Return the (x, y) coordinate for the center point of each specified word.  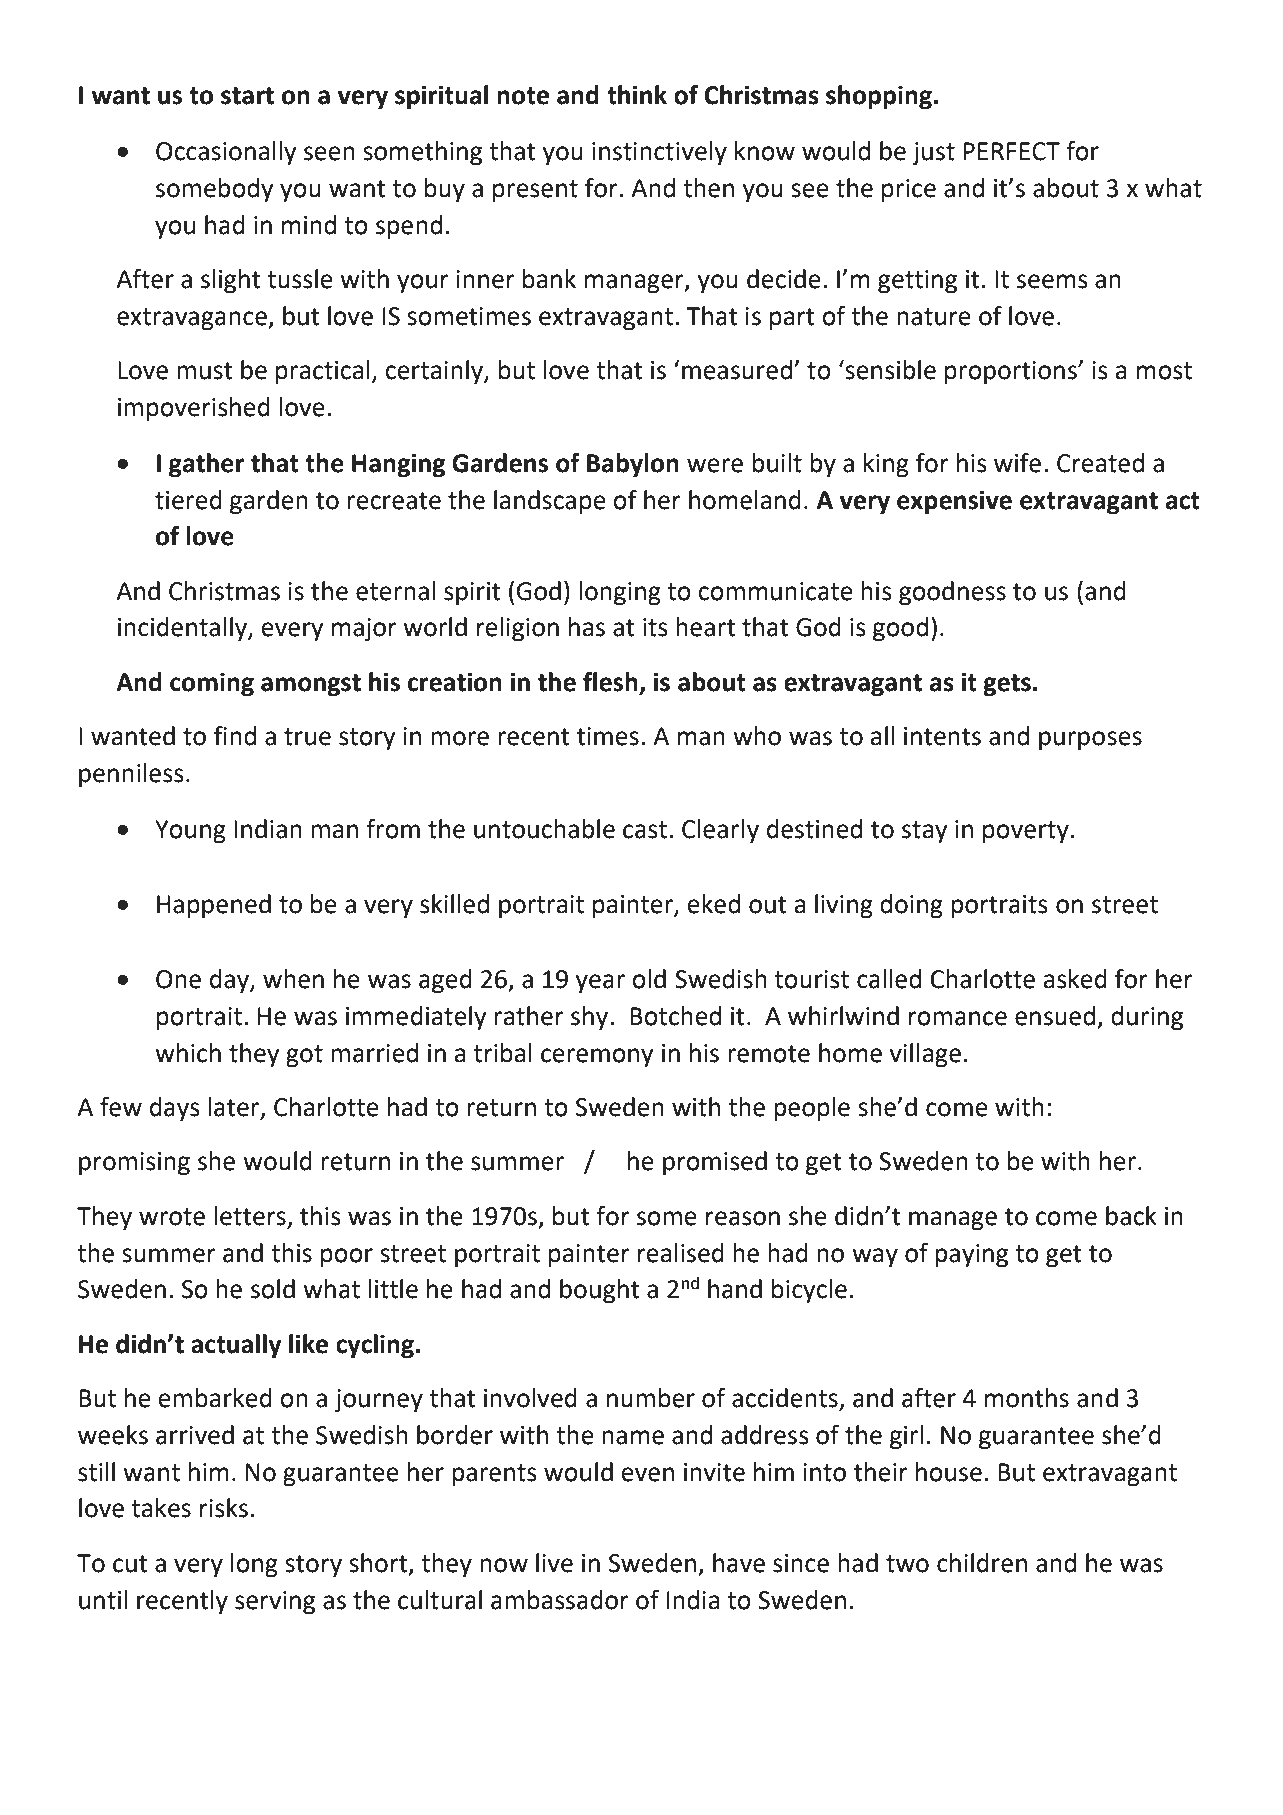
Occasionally (226, 153)
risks (224, 1508)
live (554, 1563)
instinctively (659, 153)
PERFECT (1011, 151)
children (982, 1563)
